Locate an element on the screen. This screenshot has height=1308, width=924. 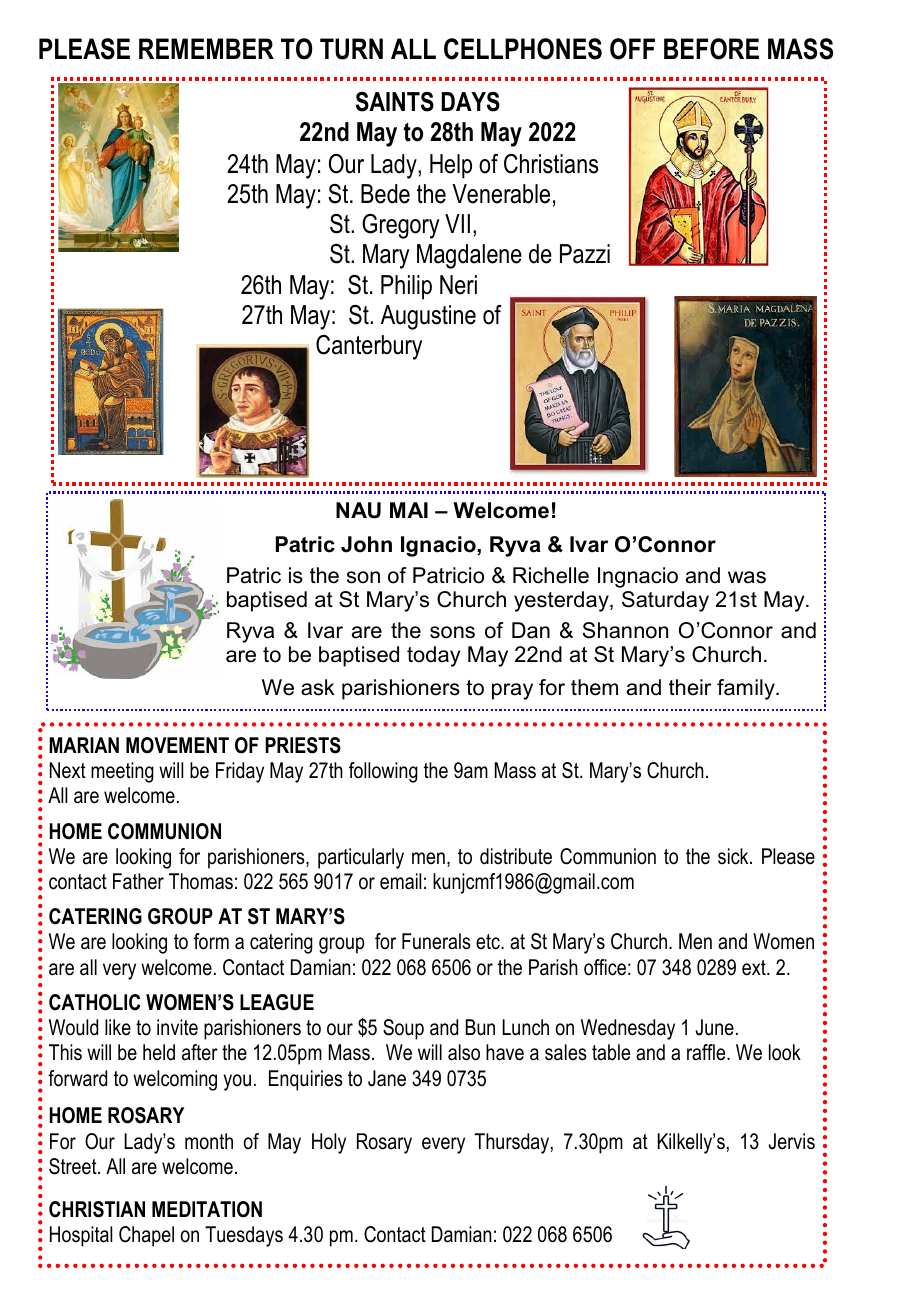
BEFORE is located at coordinates (711, 49).
